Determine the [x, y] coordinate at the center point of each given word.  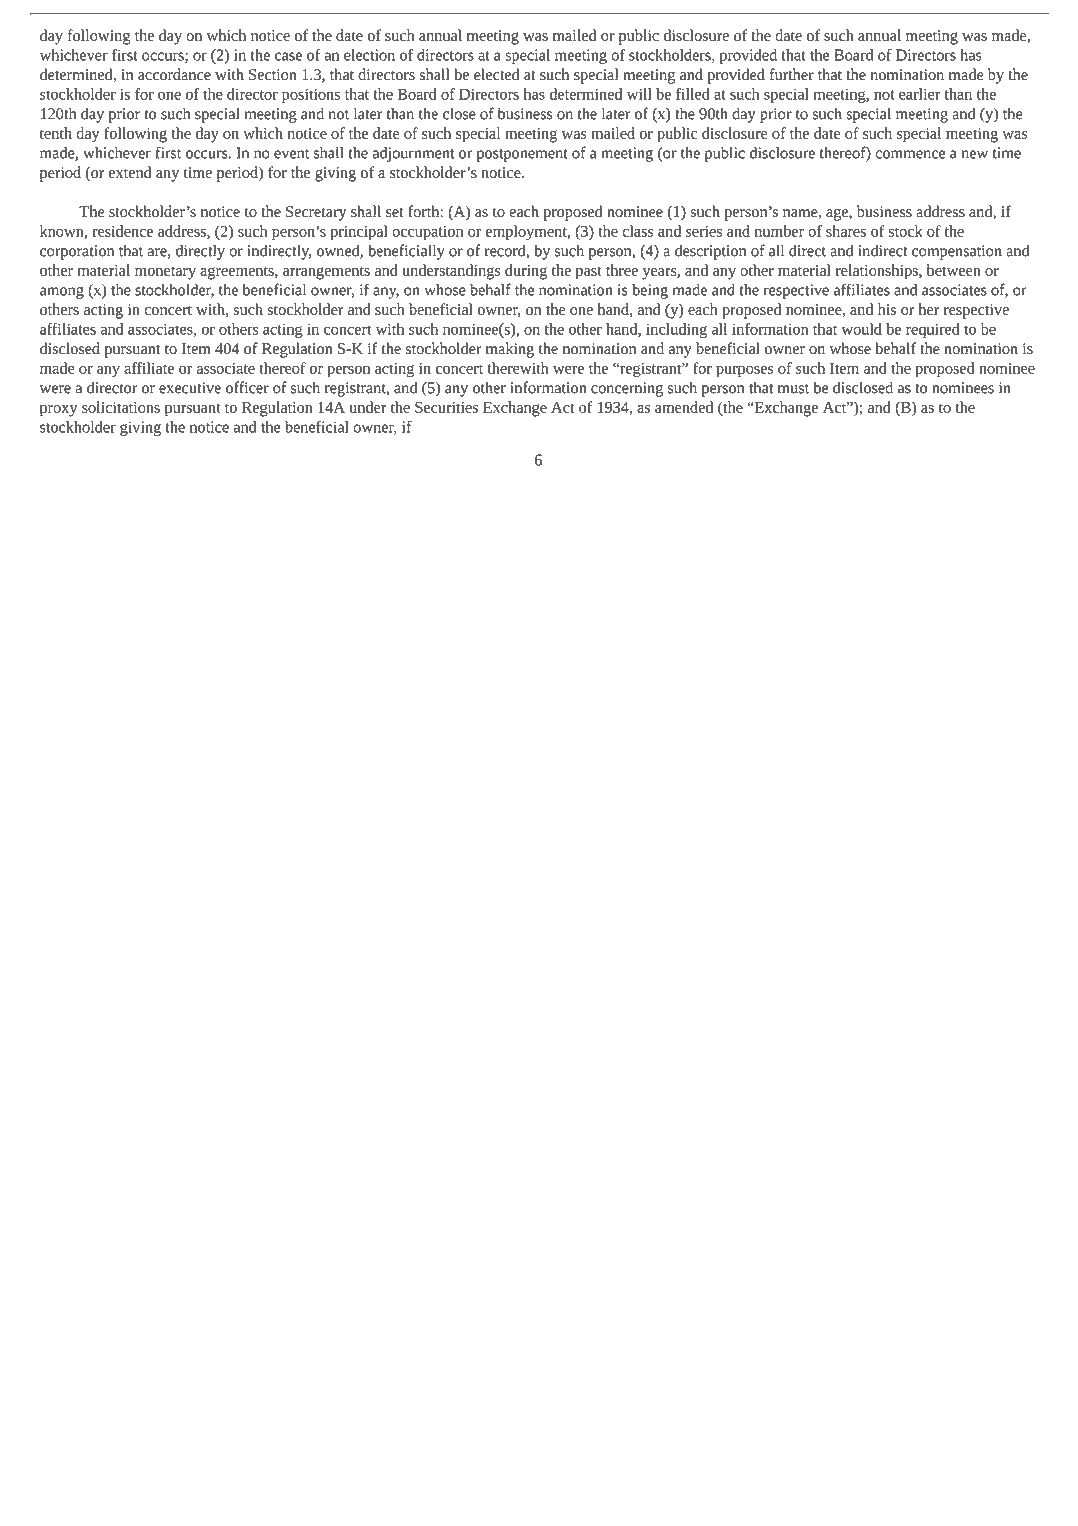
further [792, 74]
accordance [174, 74]
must [793, 389]
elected [497, 74]
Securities [446, 407]
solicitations [121, 407]
